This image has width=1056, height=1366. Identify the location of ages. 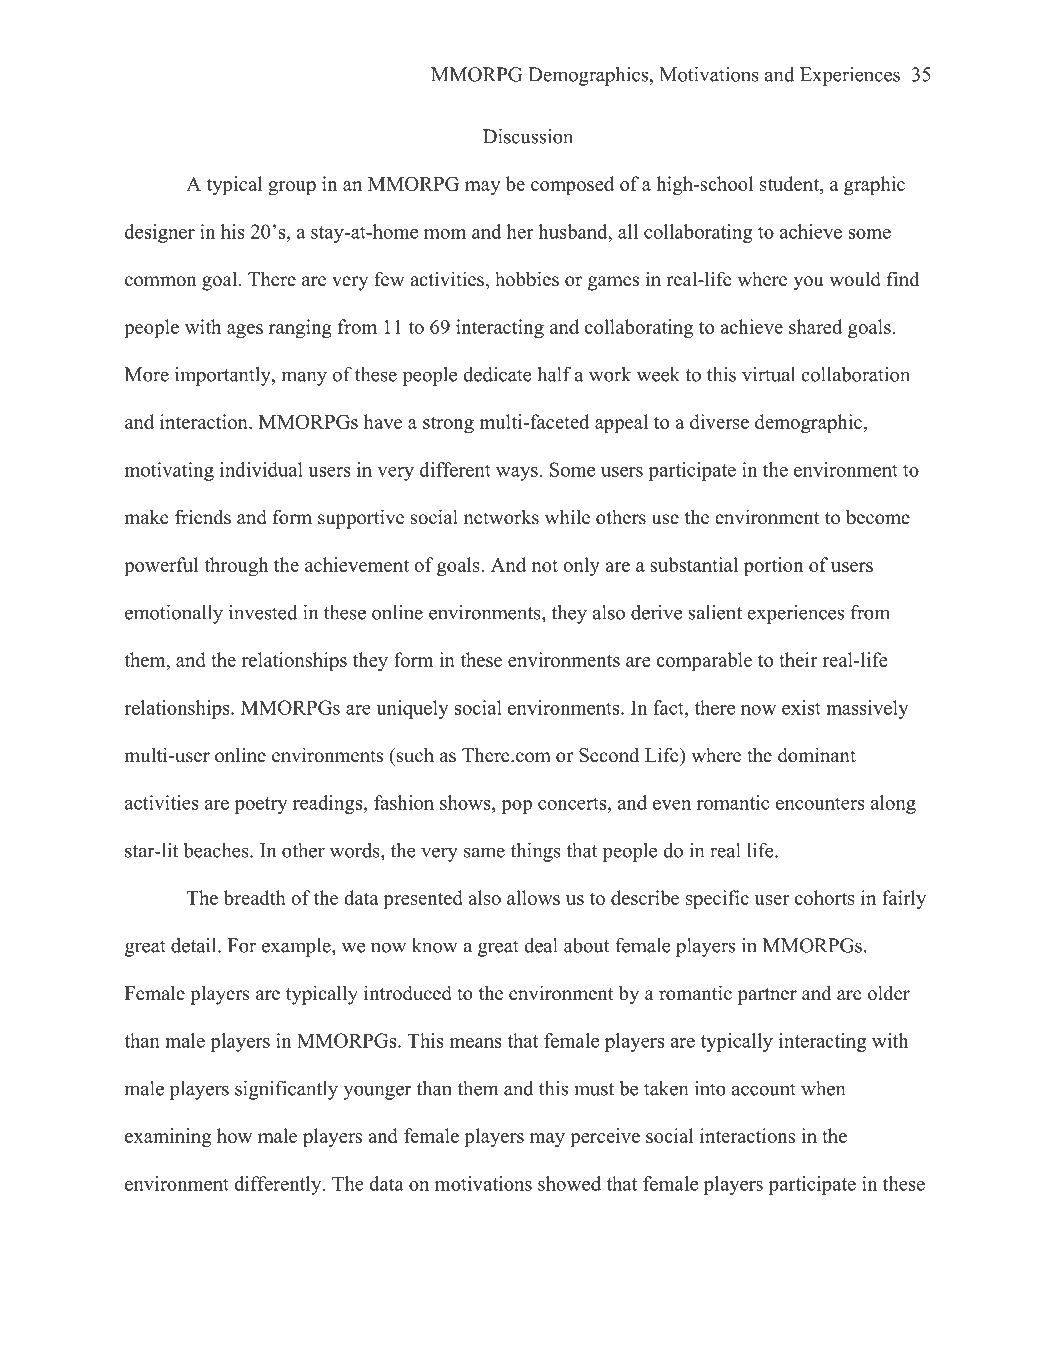
(245, 331).
